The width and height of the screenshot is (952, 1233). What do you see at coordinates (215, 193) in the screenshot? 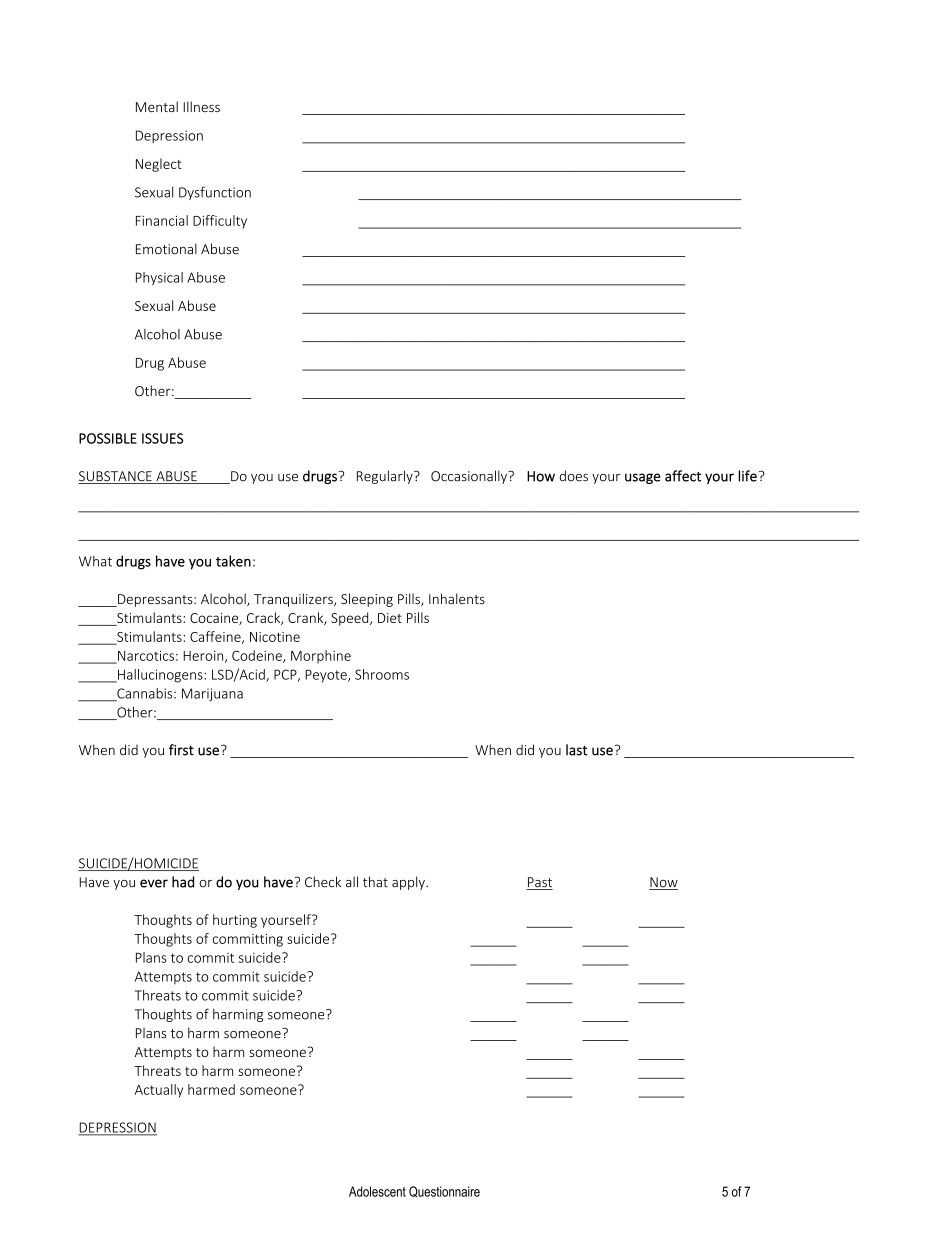
I see `Dysfunction` at bounding box center [215, 193].
